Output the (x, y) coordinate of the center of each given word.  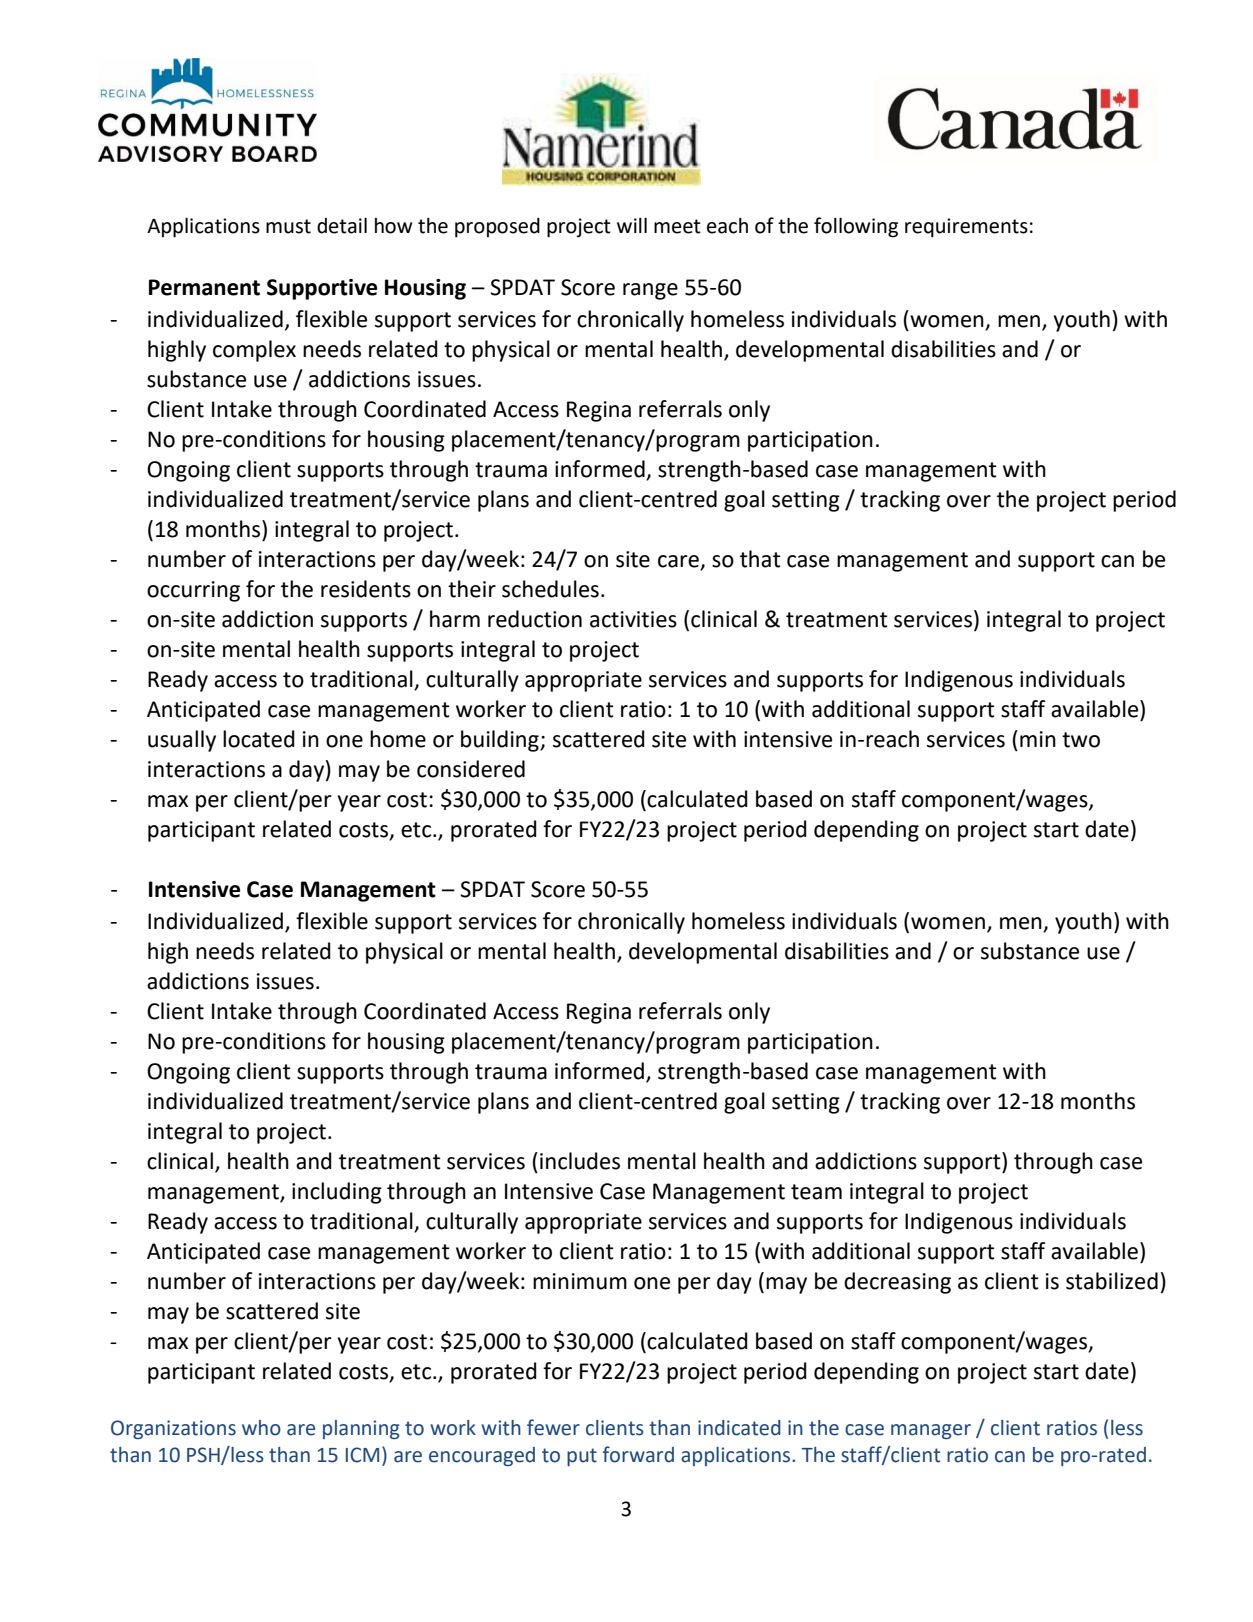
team (816, 1192)
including (337, 1193)
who (261, 1428)
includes (580, 1161)
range (650, 291)
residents (366, 589)
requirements (966, 228)
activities (633, 619)
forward (638, 1454)
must (288, 226)
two (1081, 740)
